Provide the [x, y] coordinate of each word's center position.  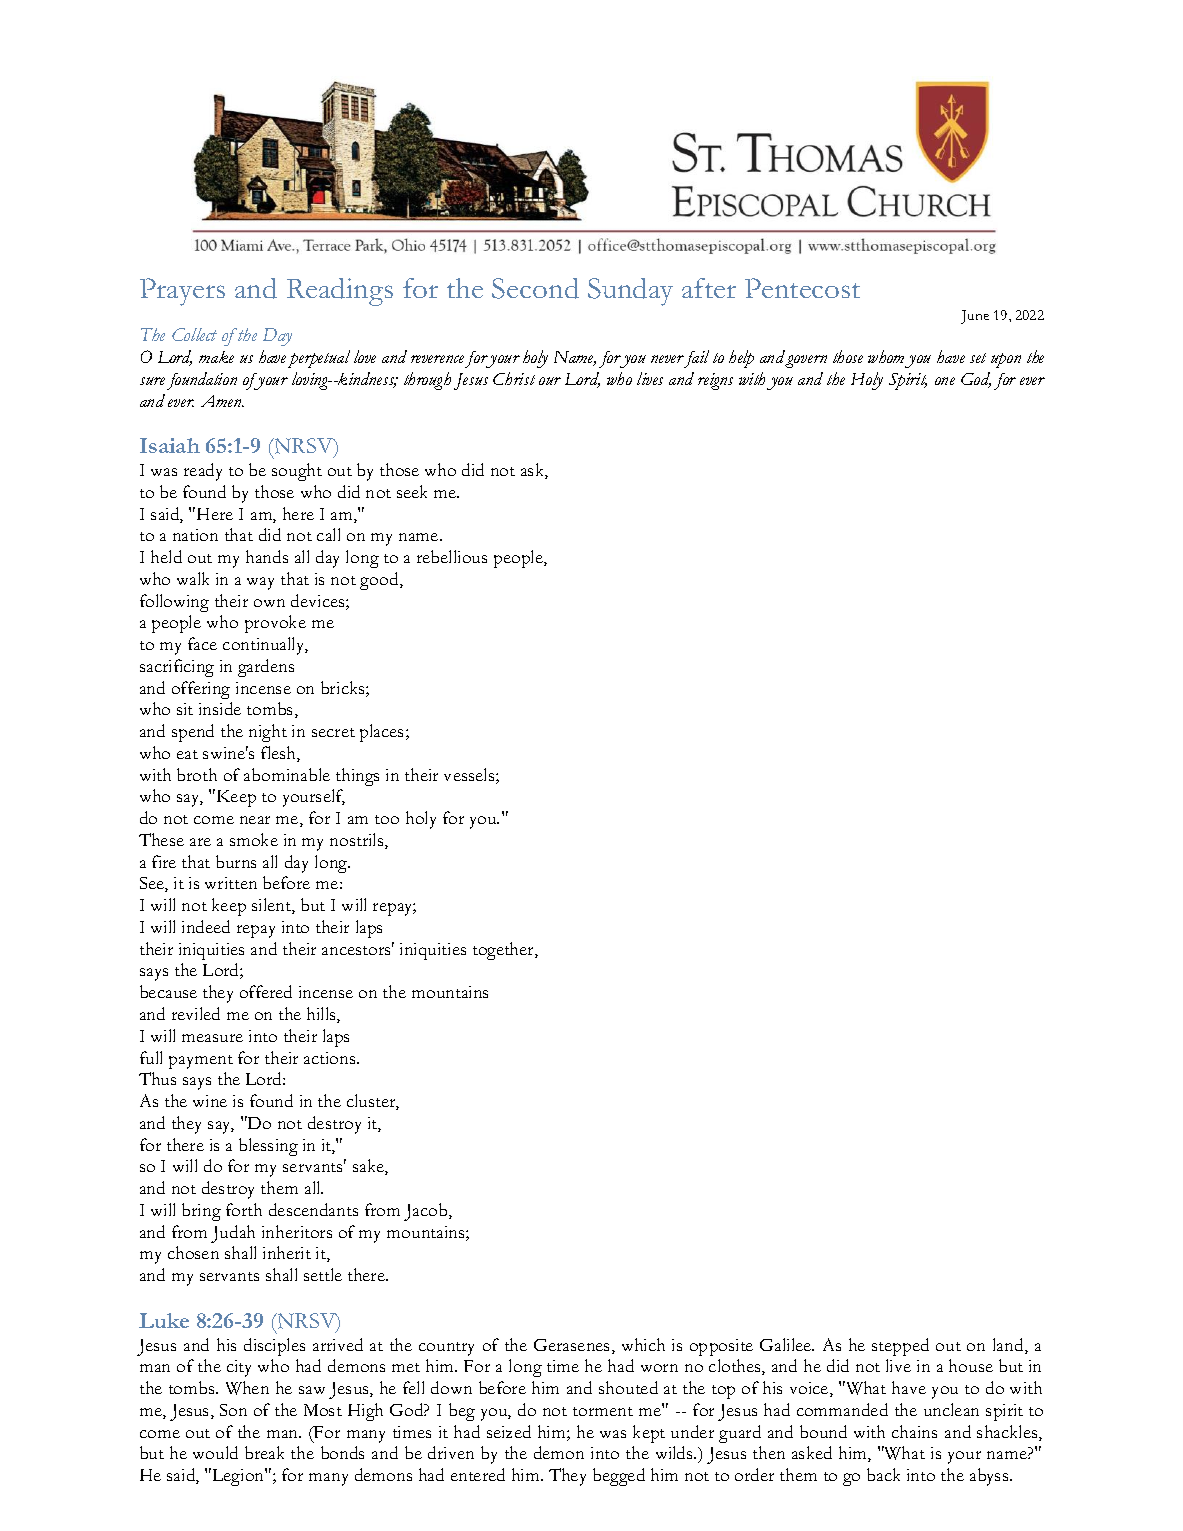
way [260, 583]
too [387, 819]
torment [603, 1411]
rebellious [452, 556]
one [945, 381]
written [231, 883]
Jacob [427, 1212]
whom [886, 356]
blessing [268, 1147]
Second [535, 288]
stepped [900, 1347]
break [264, 1452]
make [216, 357]
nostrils [358, 841]
